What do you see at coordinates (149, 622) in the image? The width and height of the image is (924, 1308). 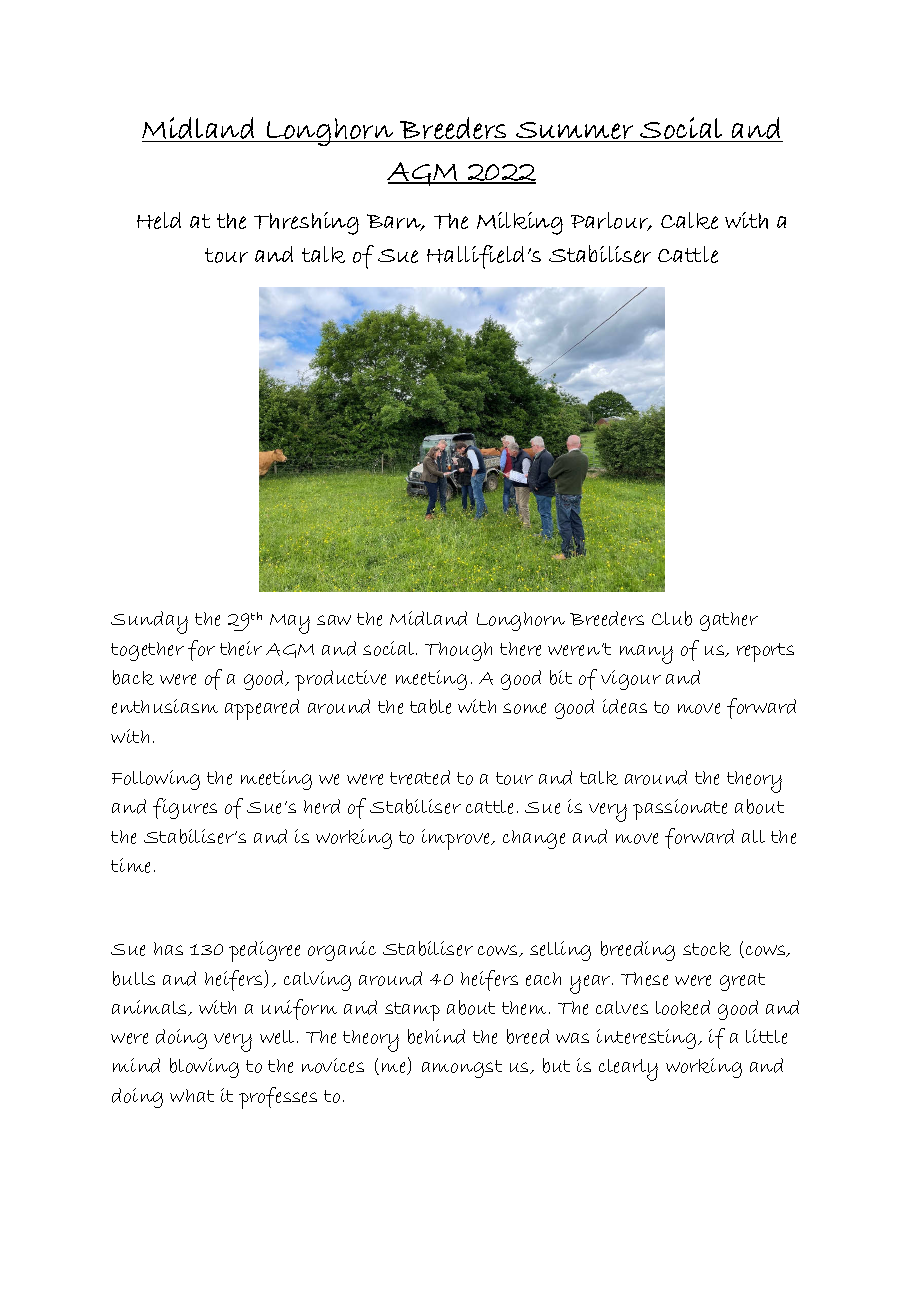 I see `Sunday` at bounding box center [149, 622].
